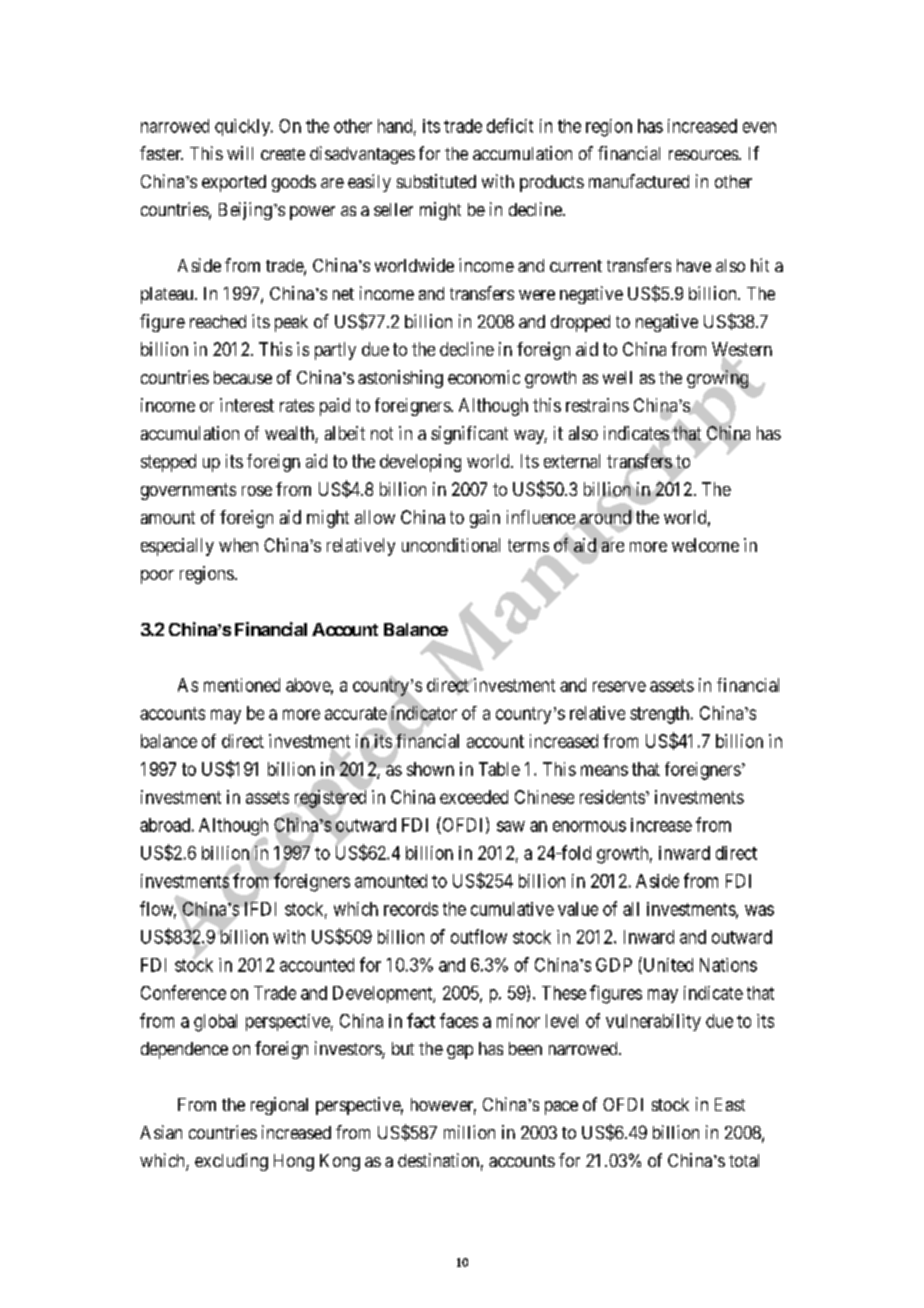 This screenshot has width=924, height=1308. What do you see at coordinates (484, 377) in the screenshot?
I see `economic` at bounding box center [484, 377].
